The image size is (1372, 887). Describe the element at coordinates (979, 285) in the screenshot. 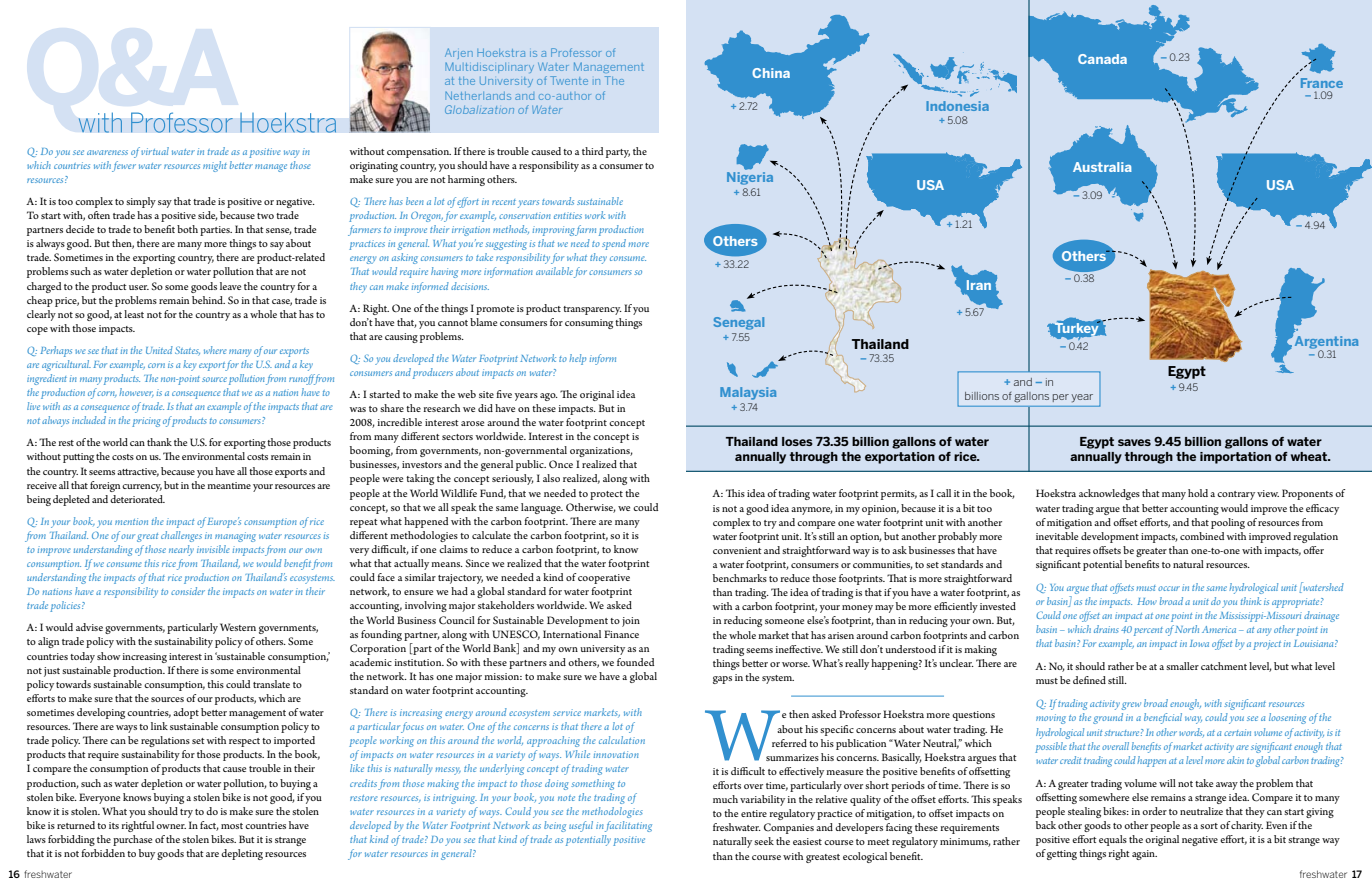

I see `Iran` at that location.
